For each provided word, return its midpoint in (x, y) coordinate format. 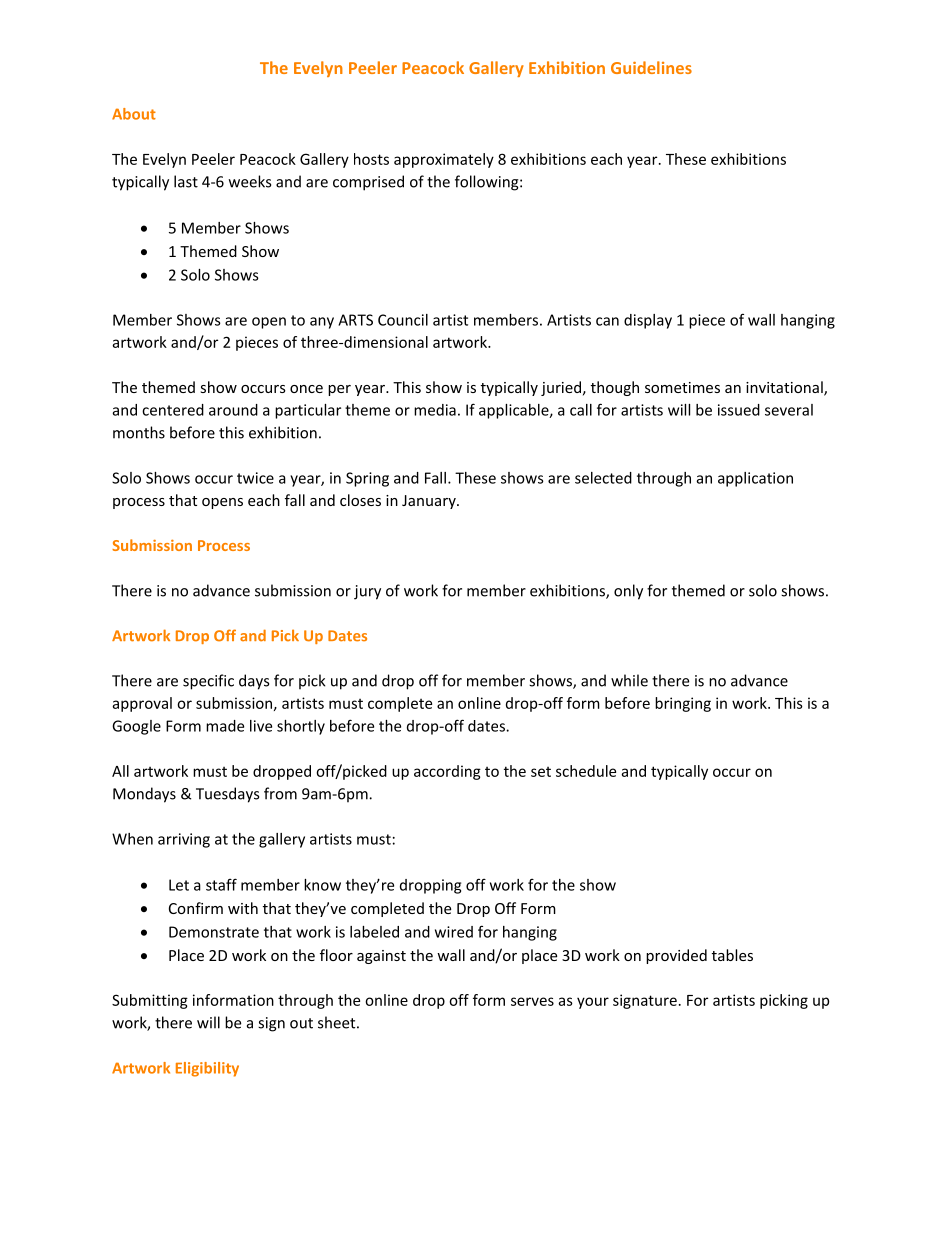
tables (732, 955)
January (430, 502)
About (134, 114)
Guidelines (651, 67)
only (628, 592)
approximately (444, 160)
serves (532, 1001)
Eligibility (207, 1069)
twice (255, 478)
